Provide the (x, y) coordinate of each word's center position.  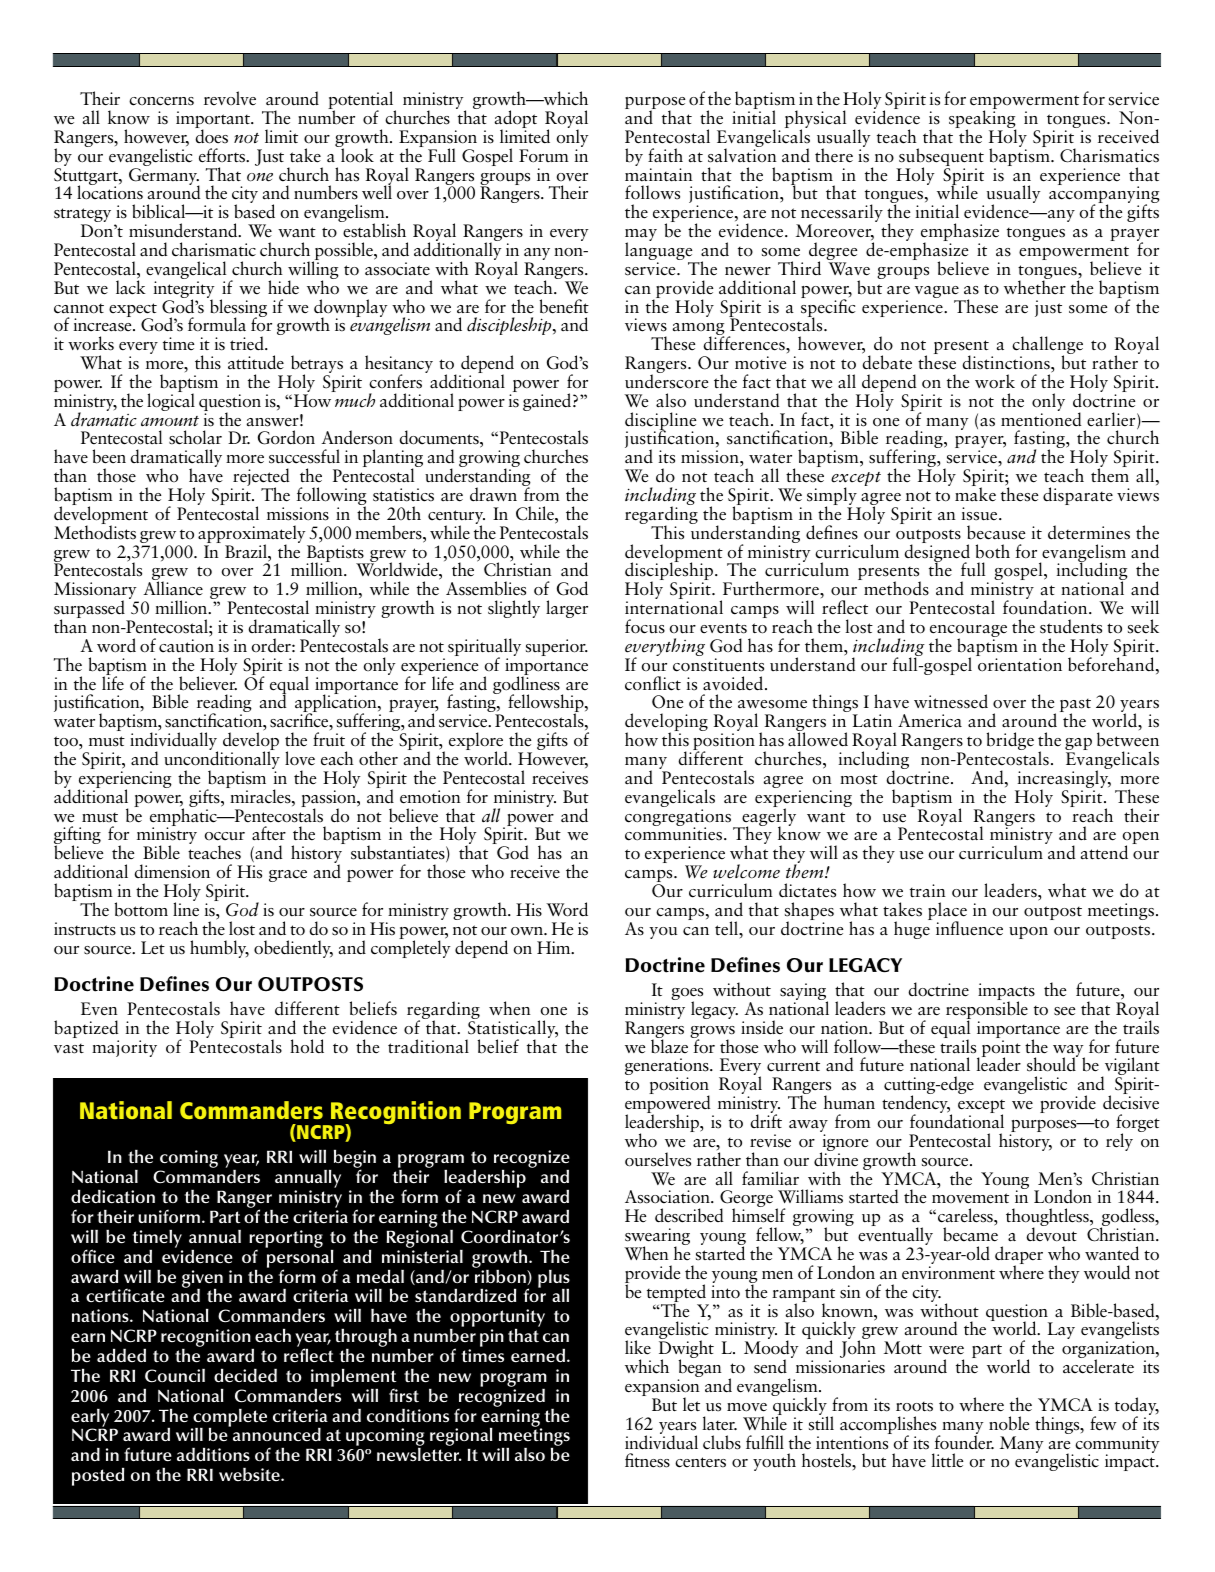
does (211, 135)
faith (665, 155)
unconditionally (222, 760)
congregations (678, 819)
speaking (982, 119)
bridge (1010, 741)
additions (213, 1454)
